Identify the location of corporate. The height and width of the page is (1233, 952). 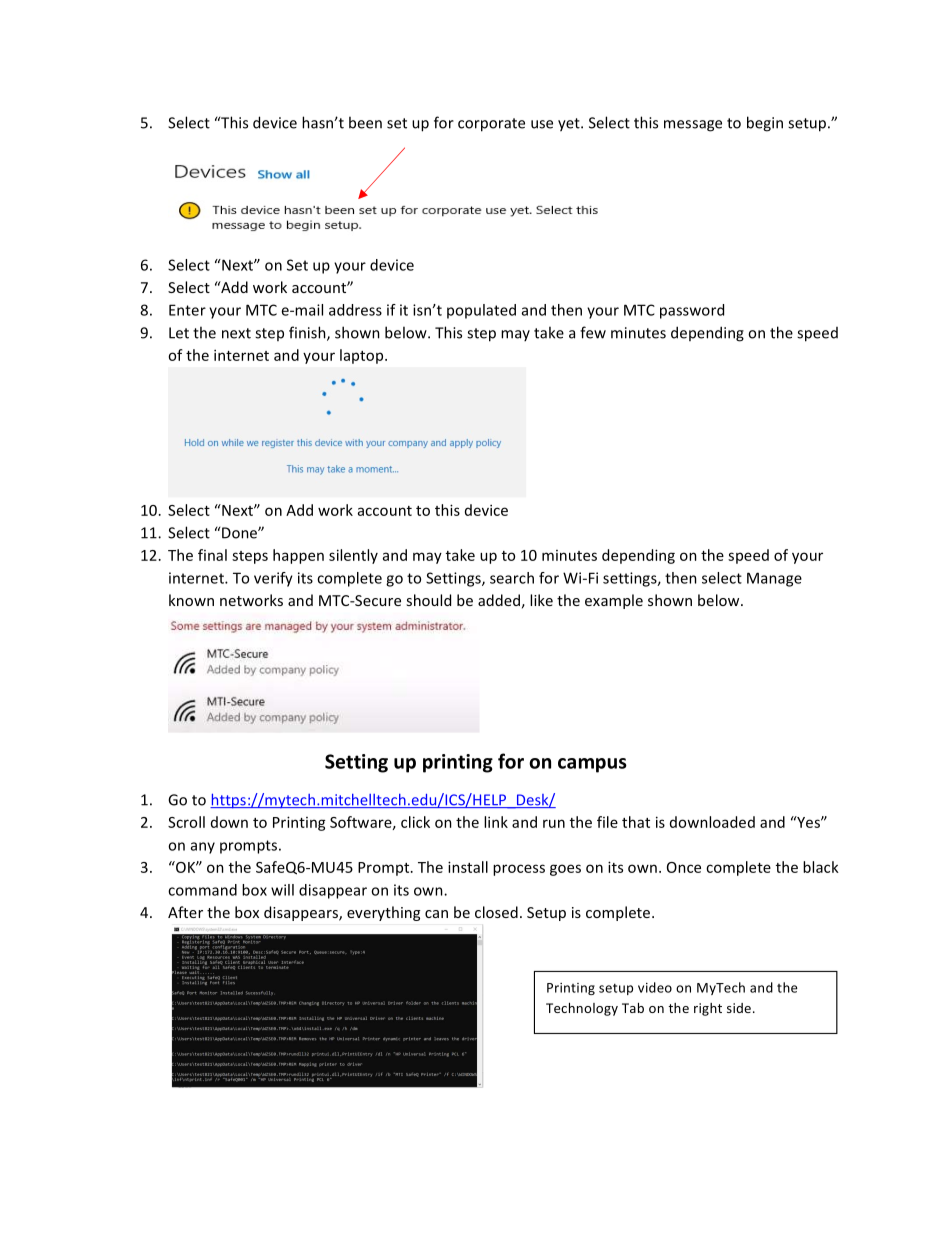
(491, 125).
